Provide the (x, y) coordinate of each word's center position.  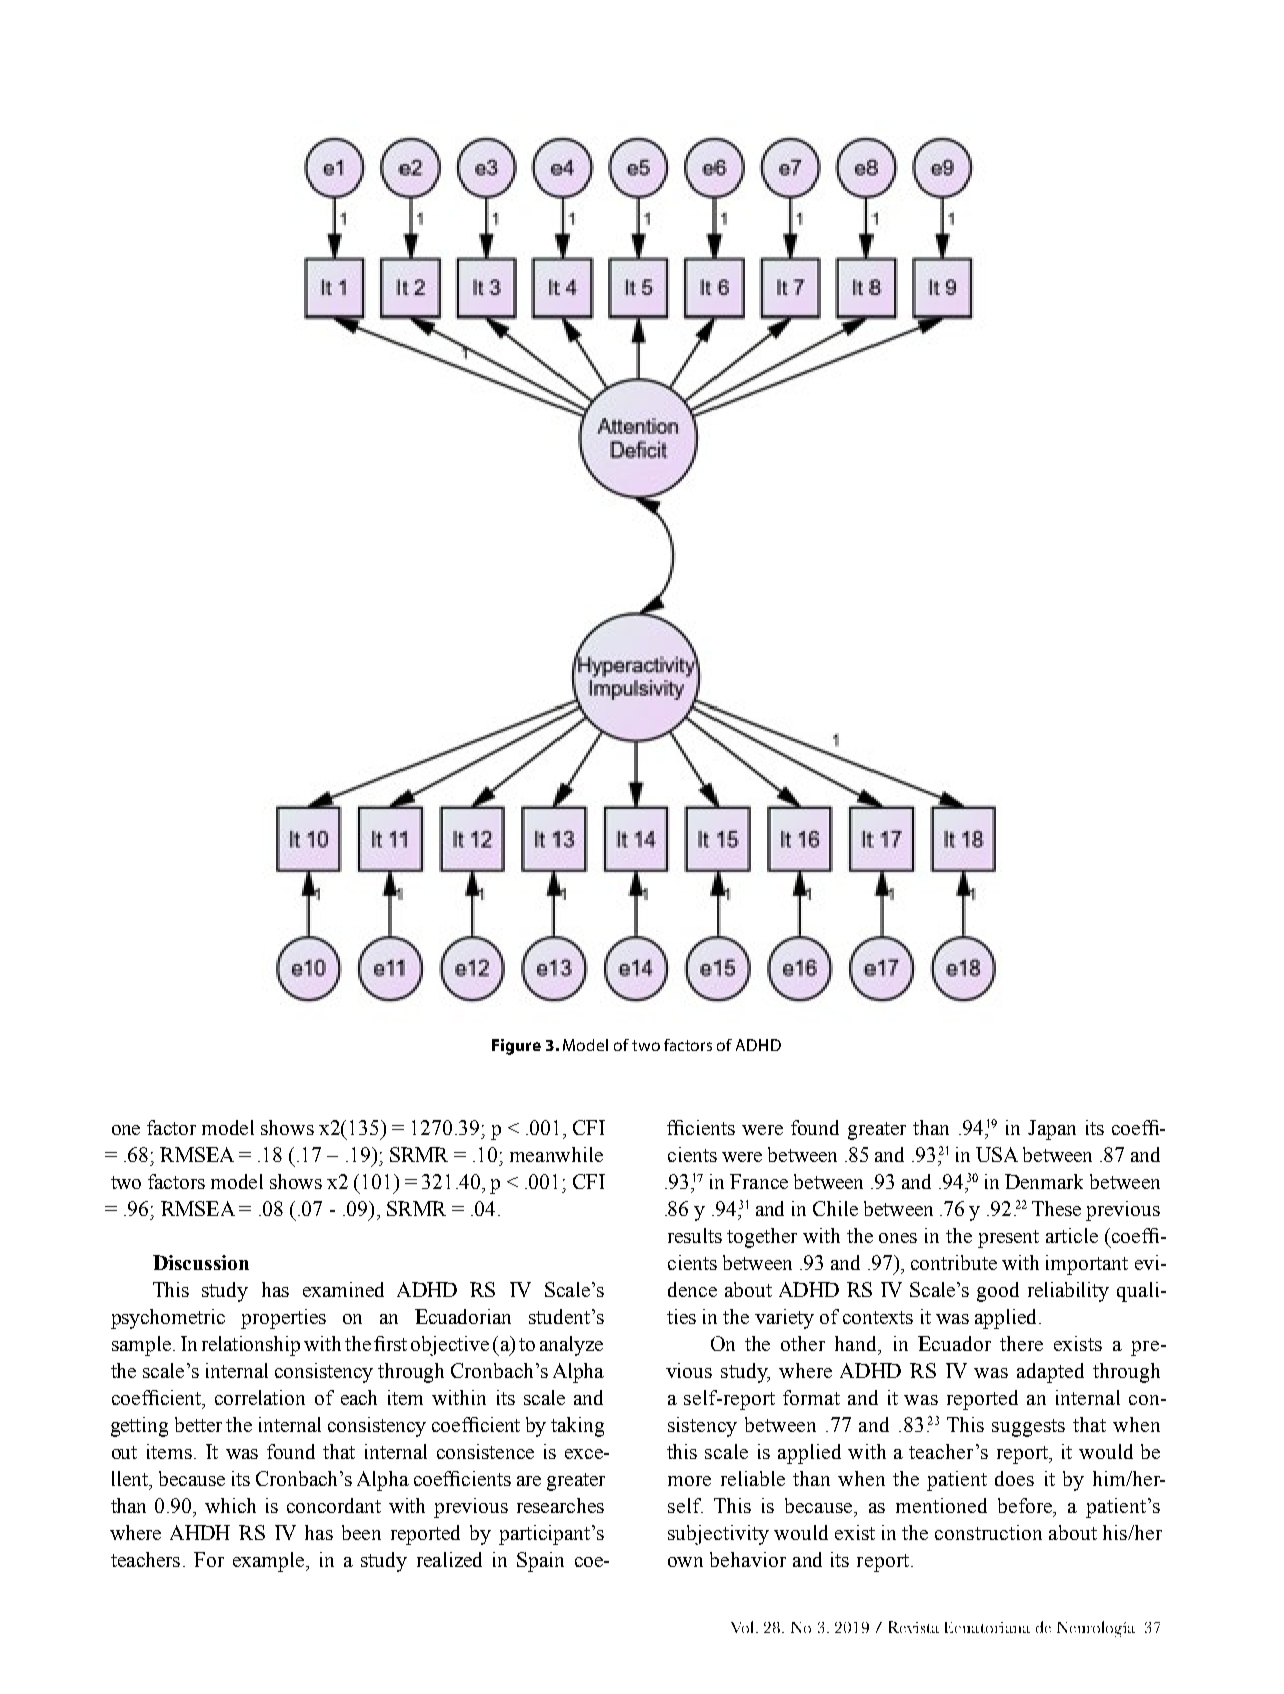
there (1021, 1343)
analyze (571, 1346)
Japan (1052, 1130)
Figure (516, 1047)
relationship (251, 1346)
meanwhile (556, 1154)
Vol (744, 1627)
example (270, 1562)
